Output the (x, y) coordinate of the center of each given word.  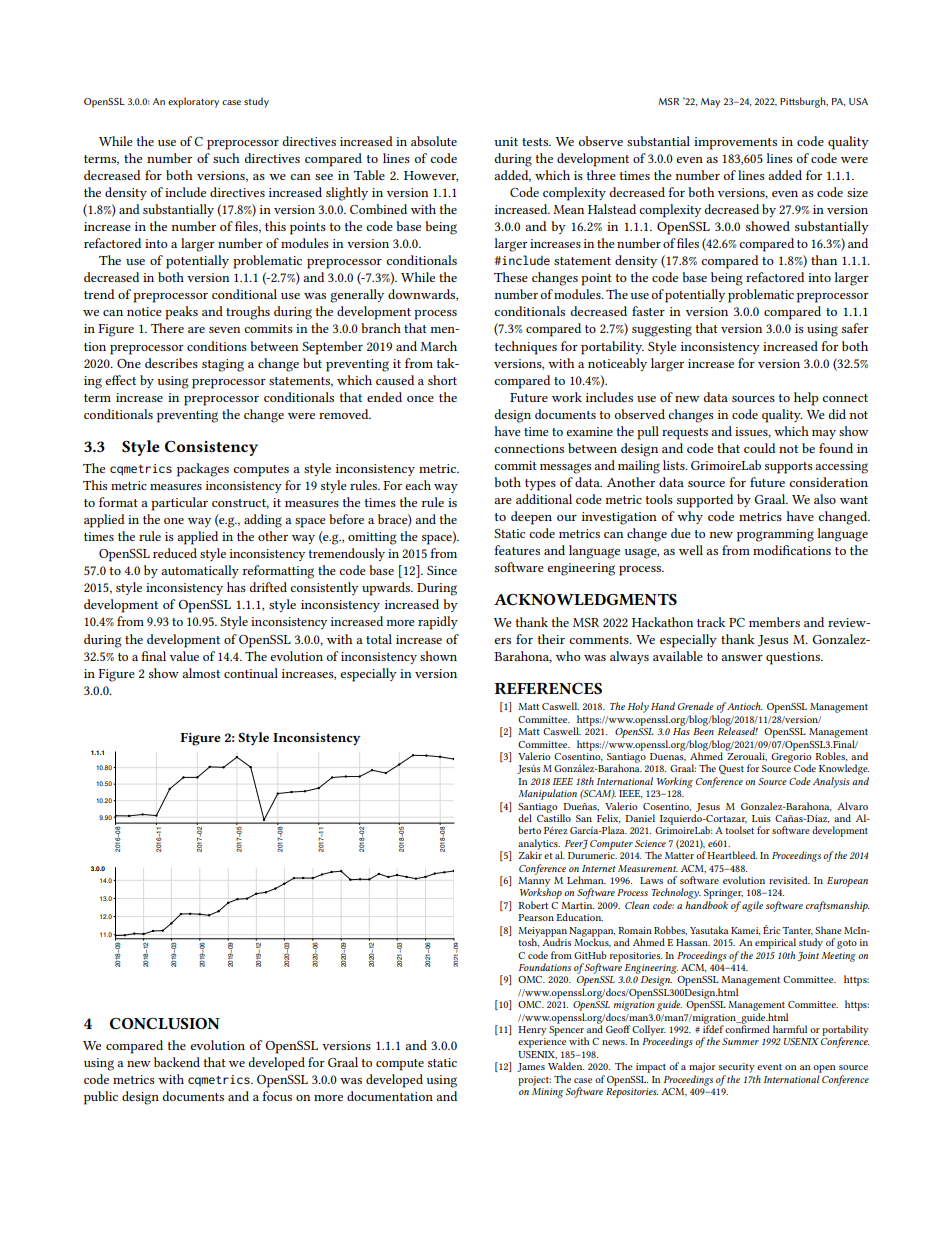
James (531, 1067)
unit (506, 141)
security (736, 1068)
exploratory (193, 102)
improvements (735, 143)
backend (177, 1062)
